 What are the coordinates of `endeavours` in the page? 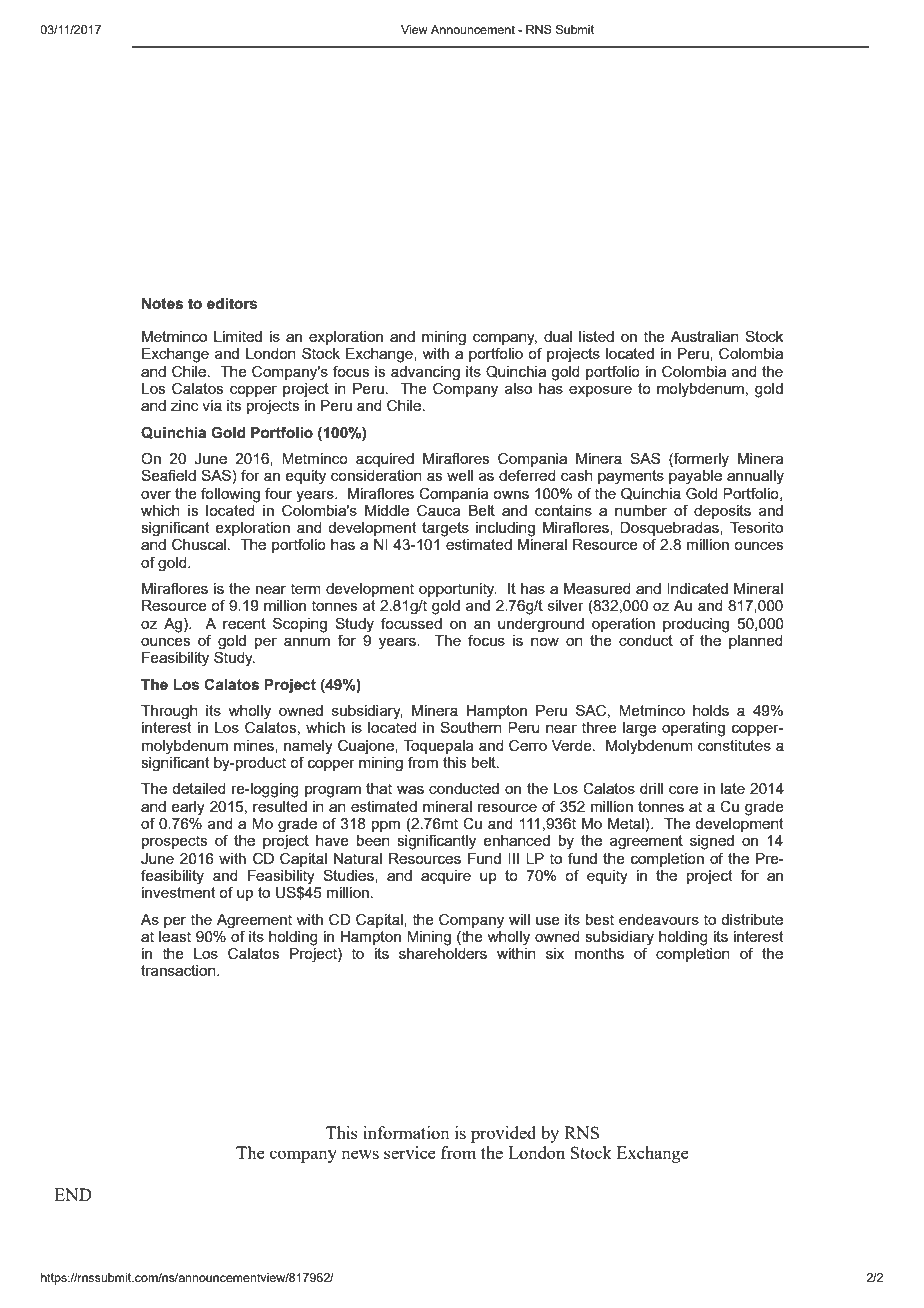 It's located at (659, 919).
